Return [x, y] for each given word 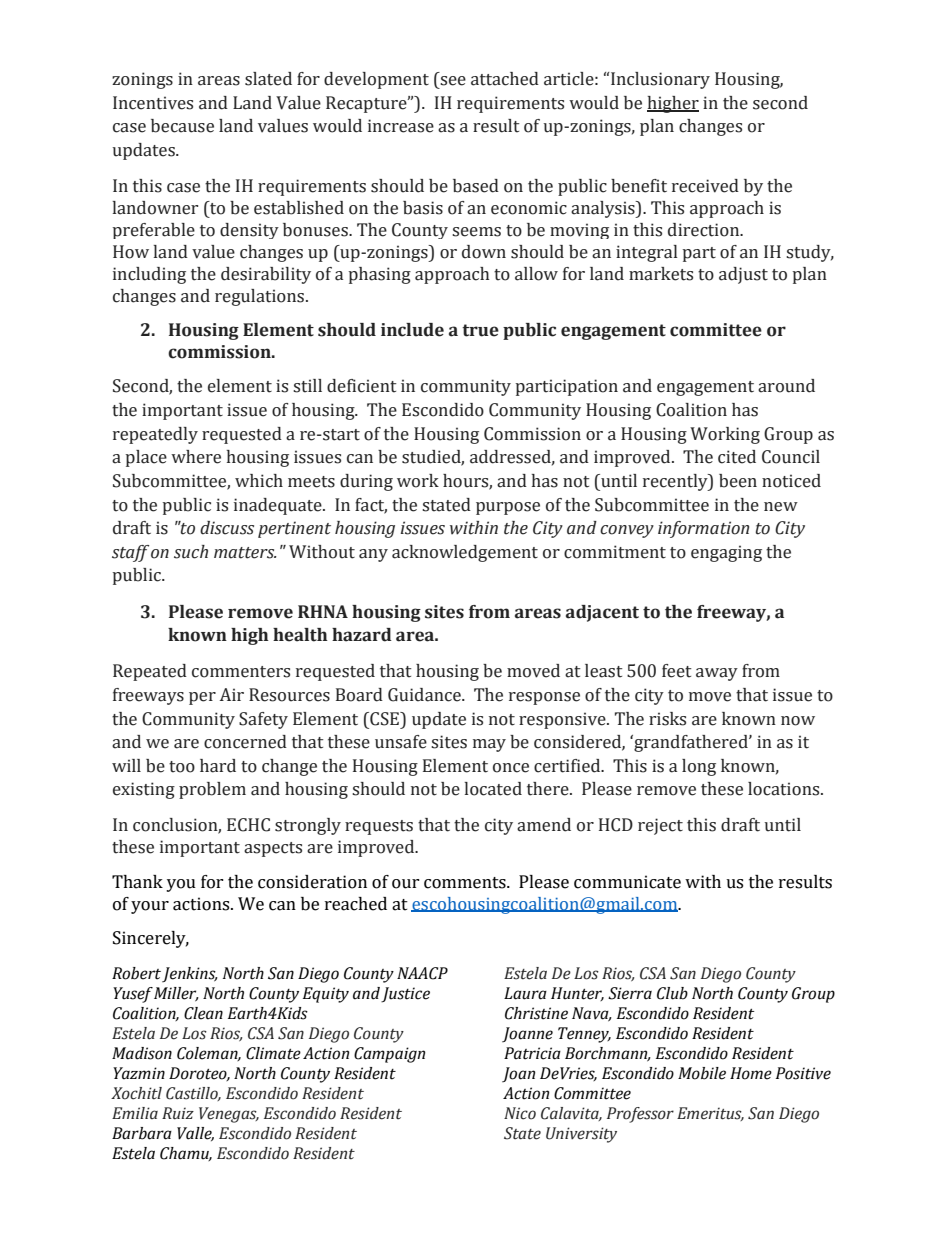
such [191, 552]
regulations [261, 297]
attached [505, 79]
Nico [520, 1113]
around [786, 386]
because [182, 126]
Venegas [229, 1115]
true [480, 330]
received [705, 186]
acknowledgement [465, 553]
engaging [726, 553]
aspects [273, 849]
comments [466, 883]
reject [660, 826]
